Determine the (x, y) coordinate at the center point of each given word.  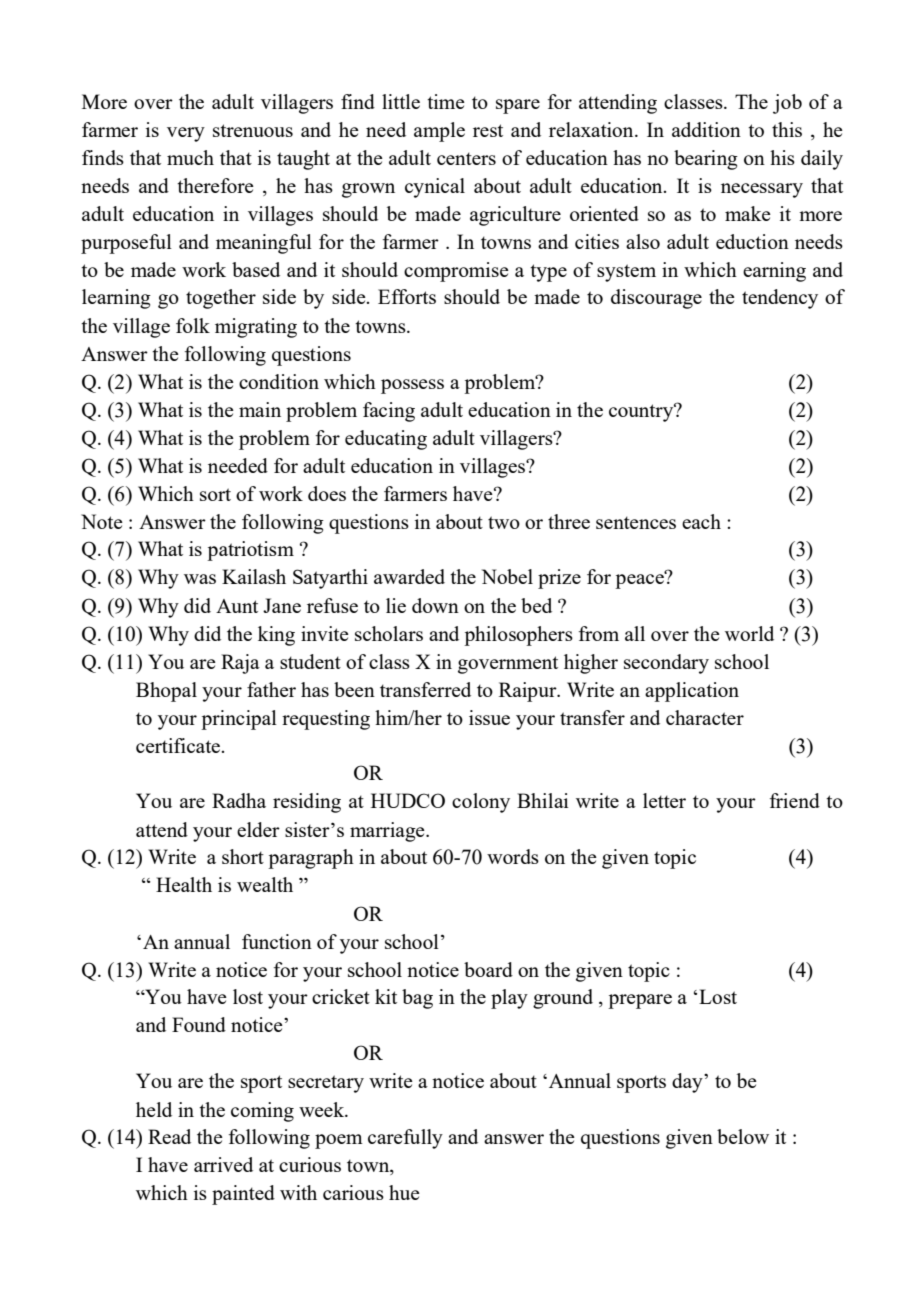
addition (706, 129)
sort (215, 494)
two (504, 522)
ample (439, 132)
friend (795, 800)
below (743, 1136)
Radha (239, 800)
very (186, 134)
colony (481, 803)
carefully (405, 1139)
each (701, 521)
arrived (223, 1164)
